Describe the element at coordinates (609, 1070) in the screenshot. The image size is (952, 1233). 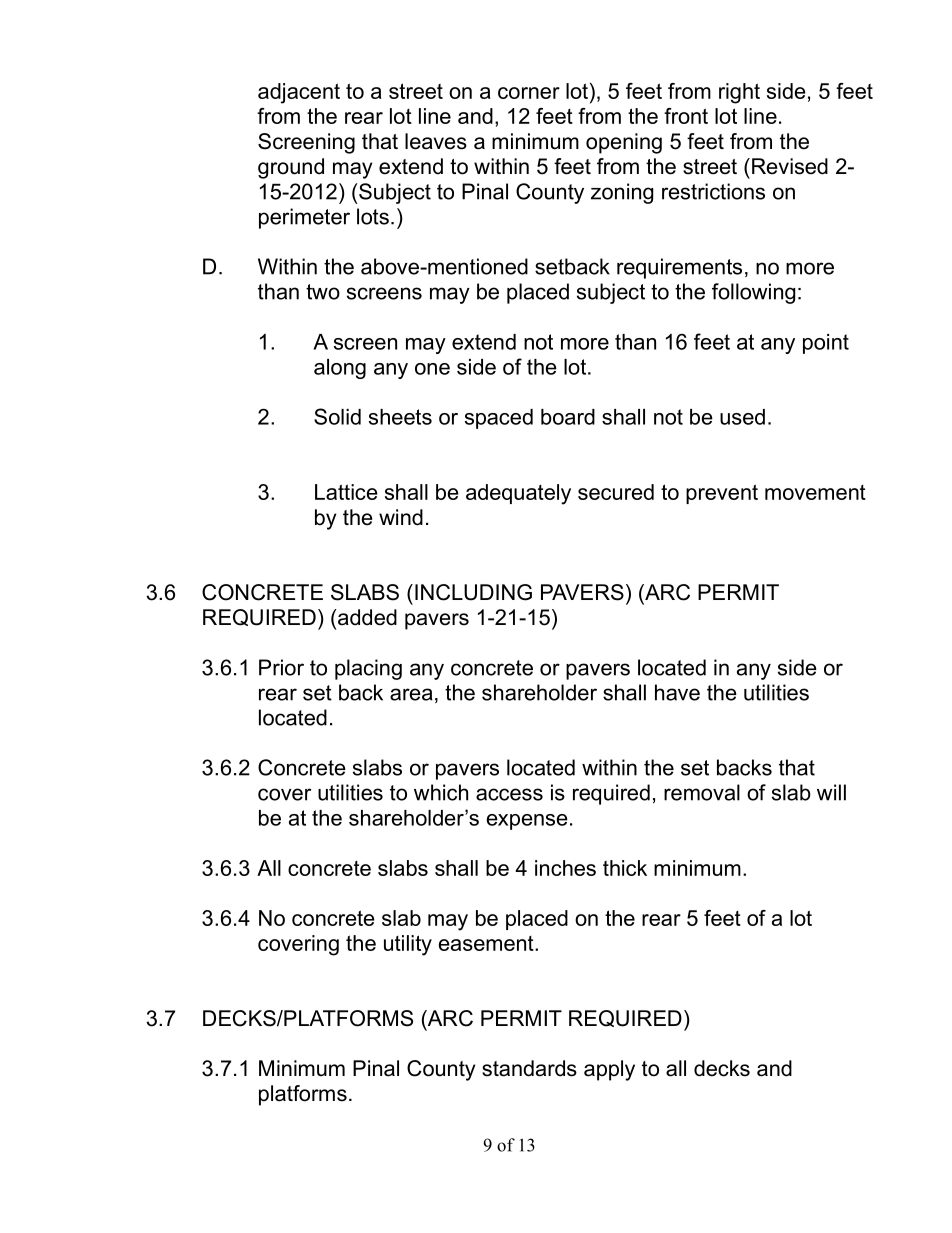
I see `apply` at that location.
